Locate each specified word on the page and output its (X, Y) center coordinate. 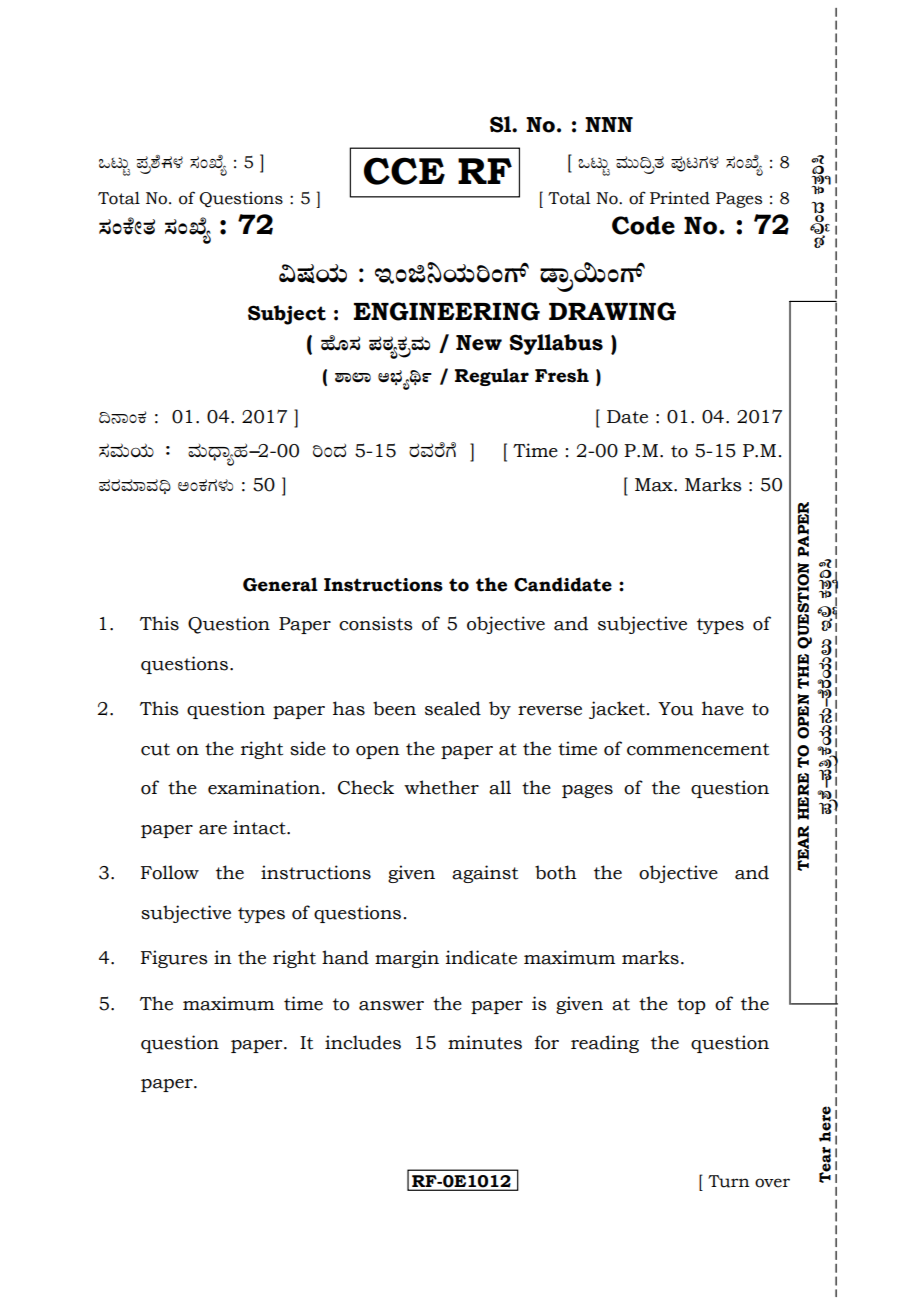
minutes (485, 1042)
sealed (453, 708)
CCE (404, 171)
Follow (170, 872)
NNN (609, 124)
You (675, 709)
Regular (492, 377)
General (280, 584)
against (485, 874)
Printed (680, 198)
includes (363, 1042)
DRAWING (612, 311)
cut (155, 749)
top (691, 1006)
